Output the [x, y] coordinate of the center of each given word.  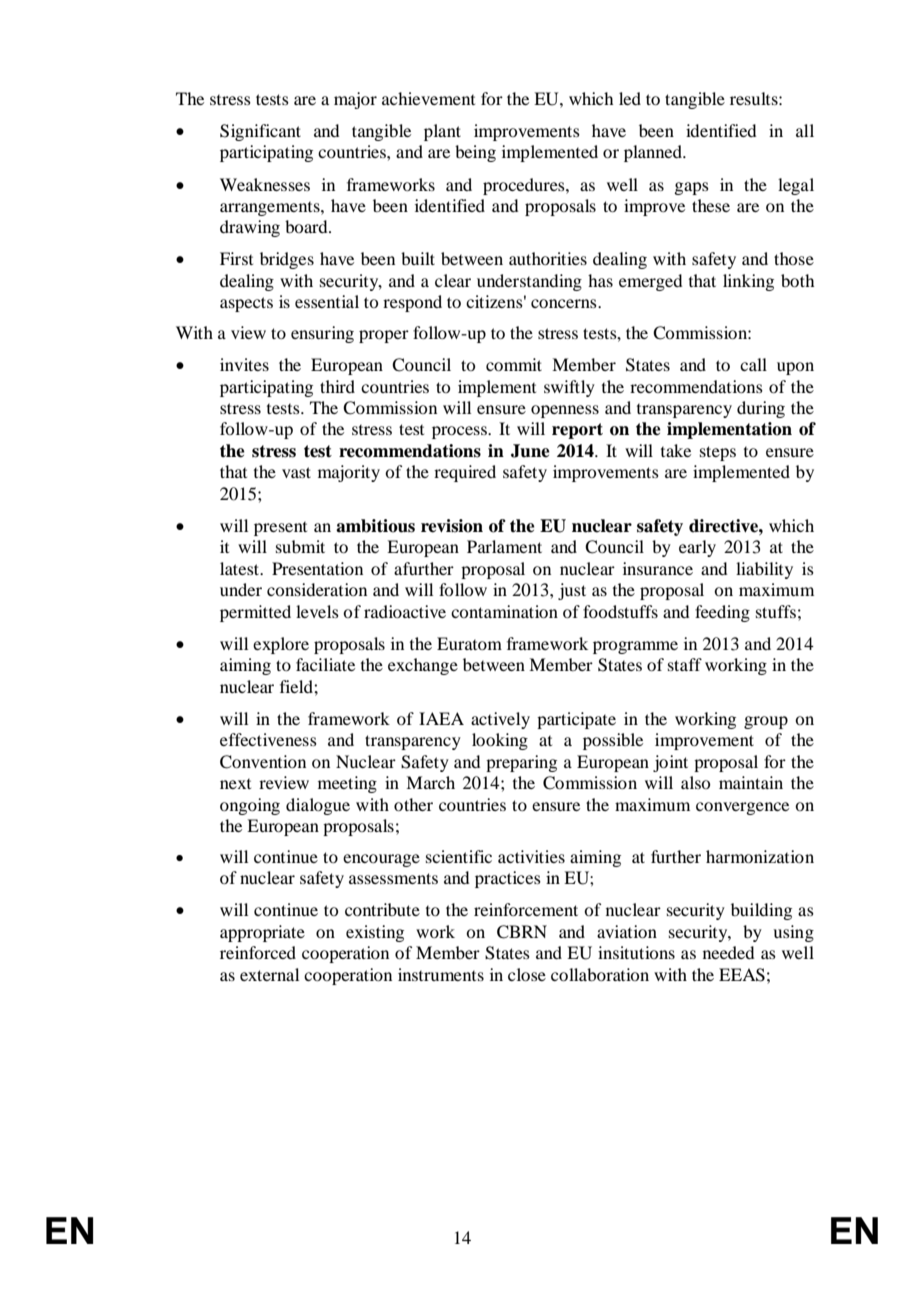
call [753, 364]
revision [452, 526]
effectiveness [268, 739]
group [766, 722]
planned [654, 153]
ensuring [322, 334]
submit [300, 546]
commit [514, 364]
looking [500, 741]
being [475, 153]
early [697, 548]
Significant [260, 132]
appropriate [262, 933]
